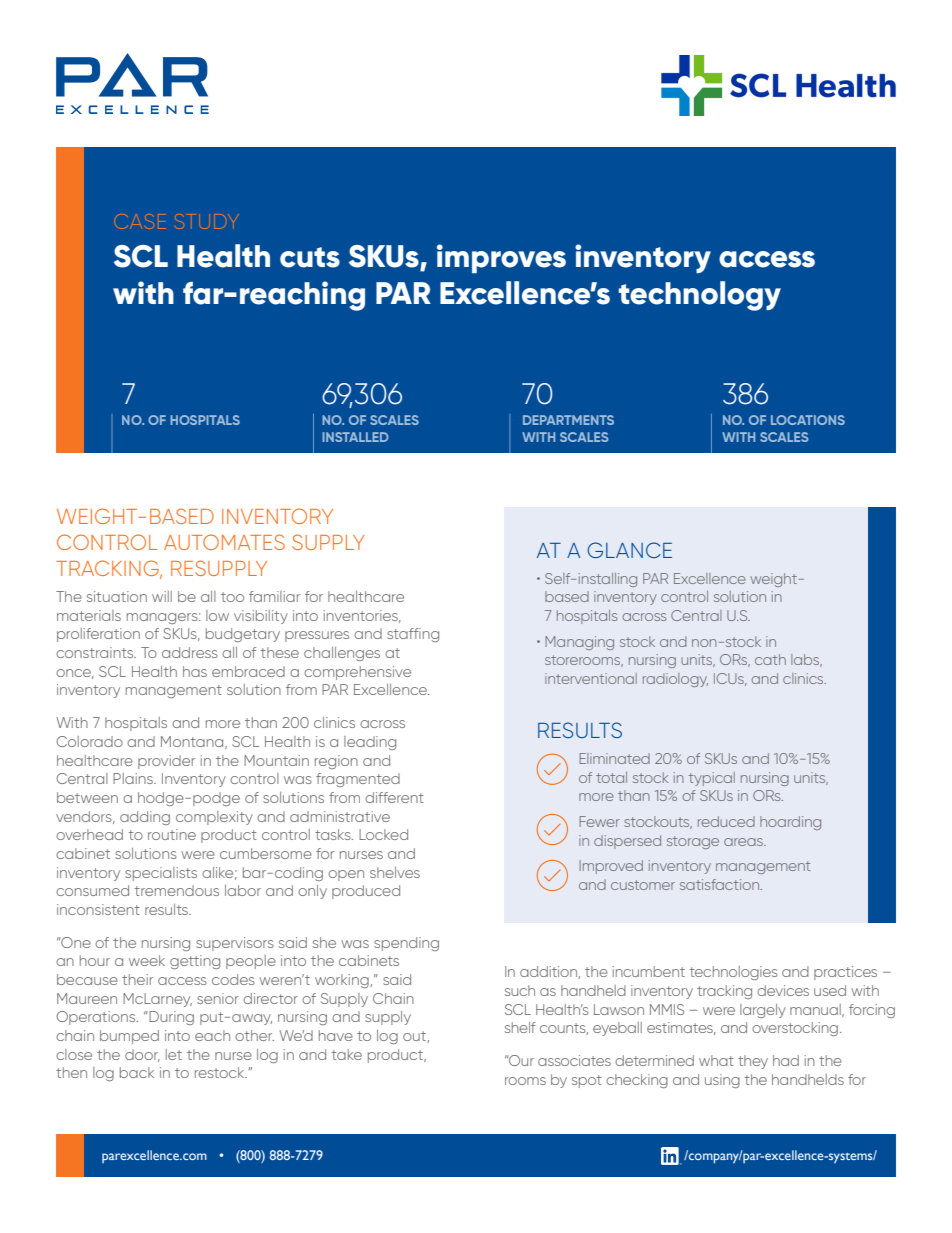  I want to click on GLANCE, so click(629, 550).
